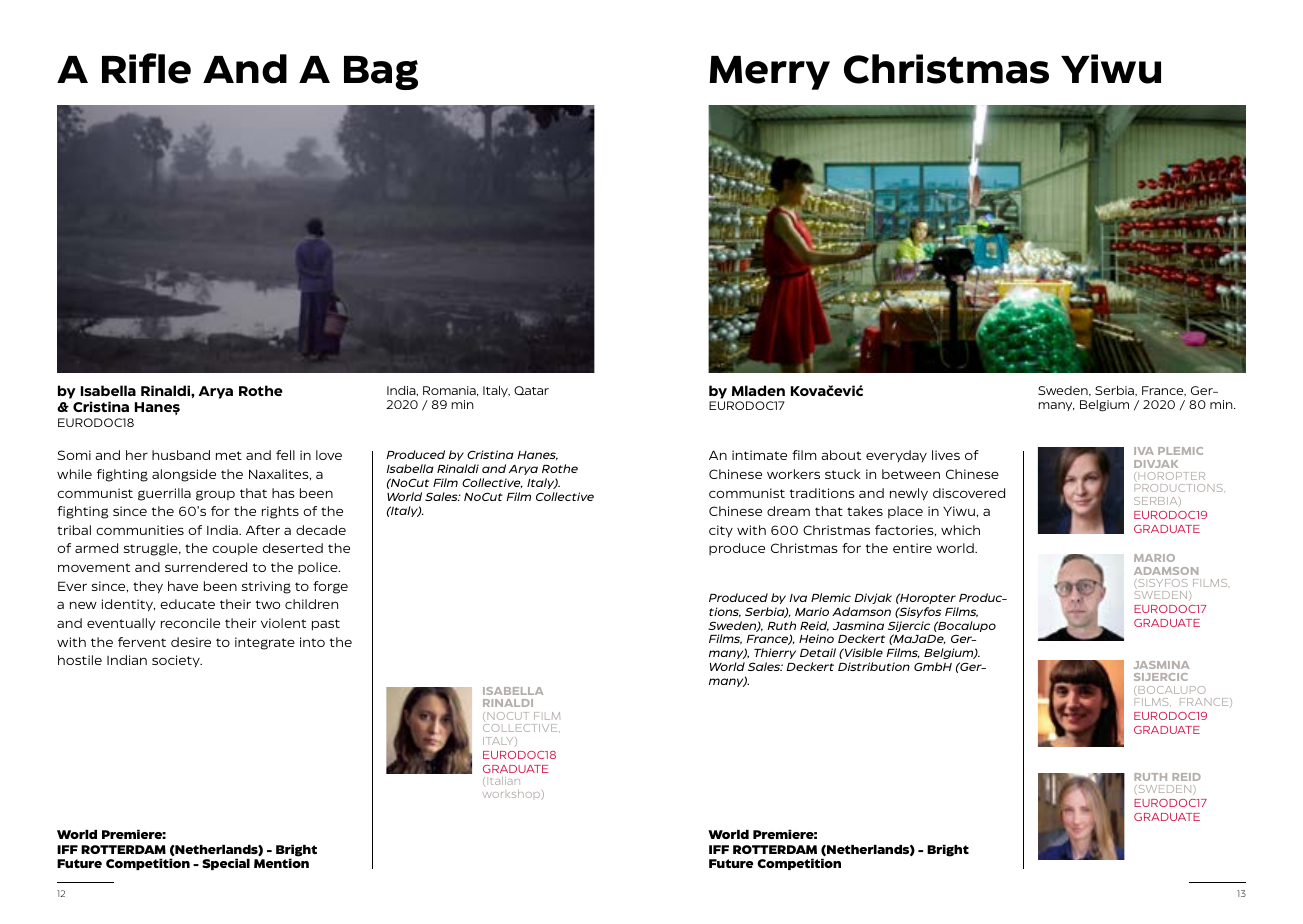 The width and height of the image is (1303, 924). Describe the element at coordinates (381, 73) in the image. I see `Bag` at that location.
